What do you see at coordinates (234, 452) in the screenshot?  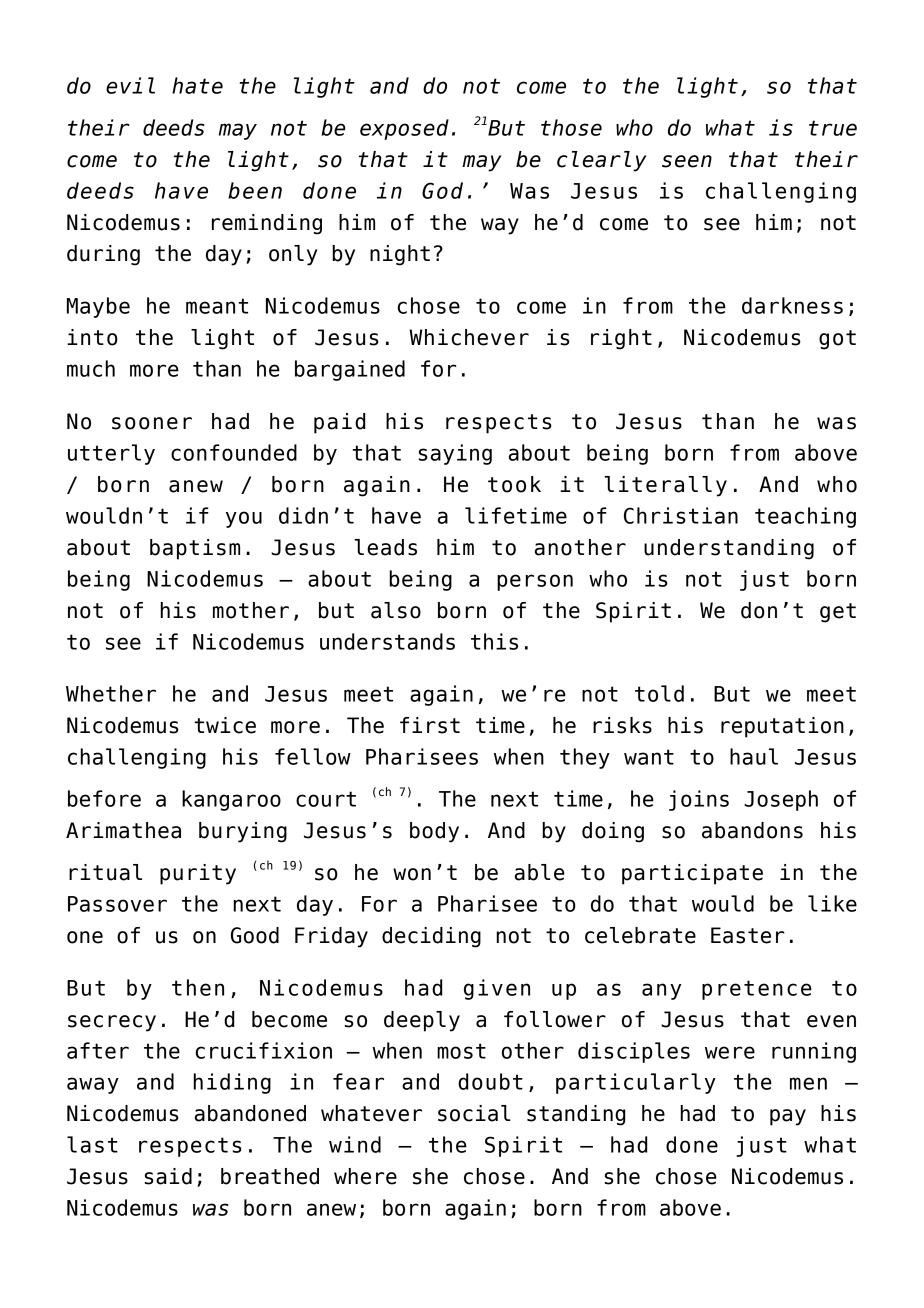 I see `confounded` at bounding box center [234, 452].
